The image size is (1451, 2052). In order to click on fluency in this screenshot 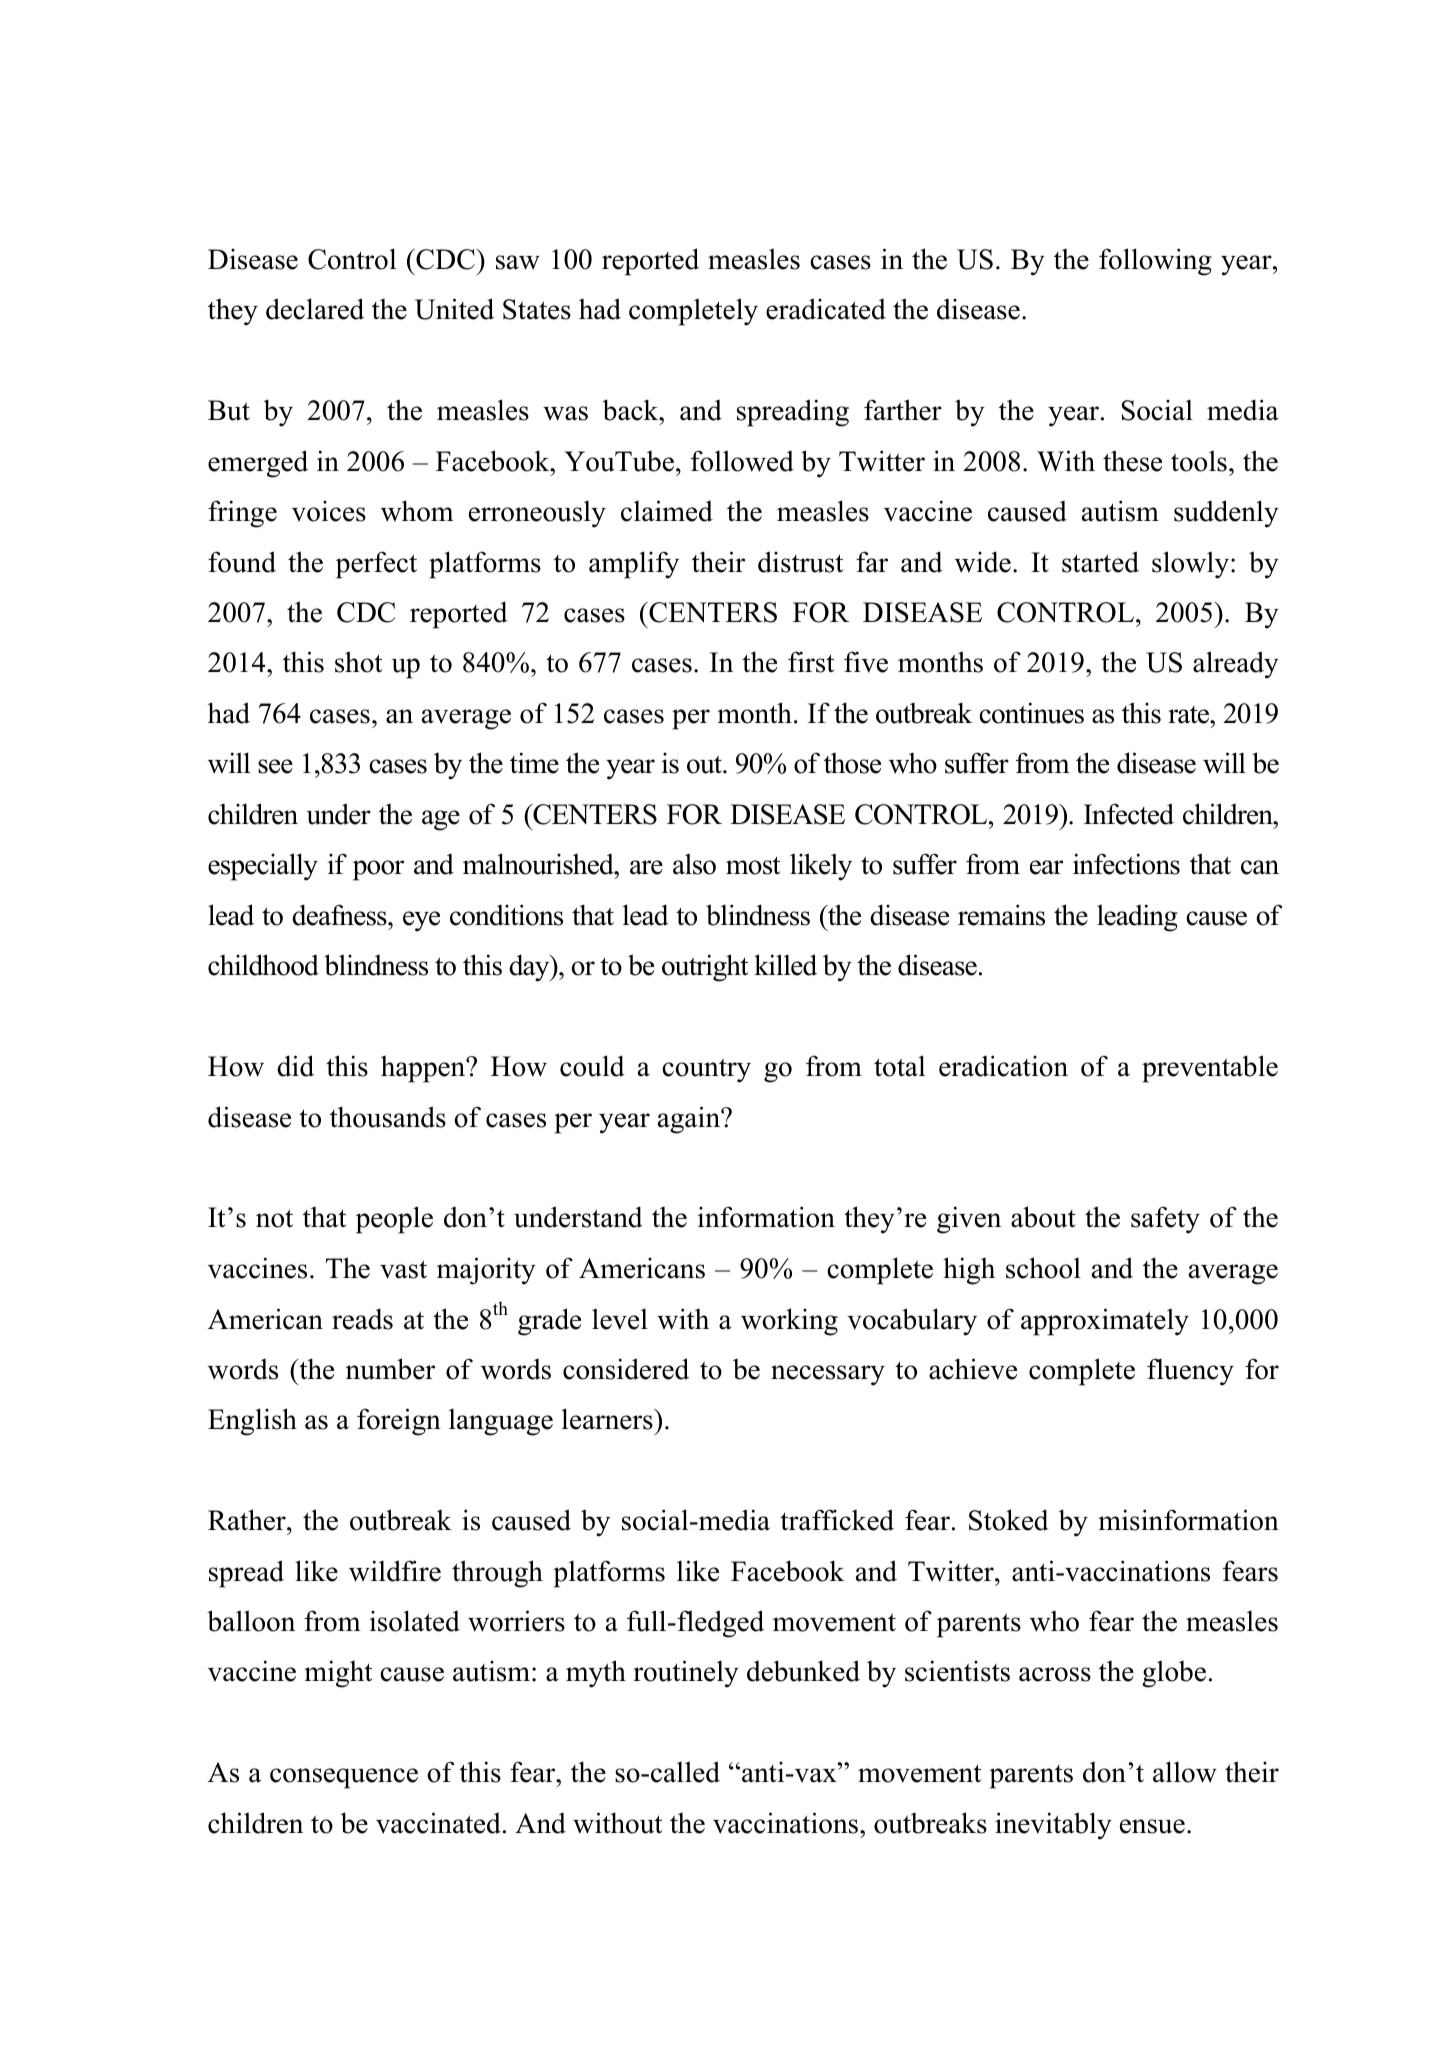, I will do `click(1190, 1372)`.
